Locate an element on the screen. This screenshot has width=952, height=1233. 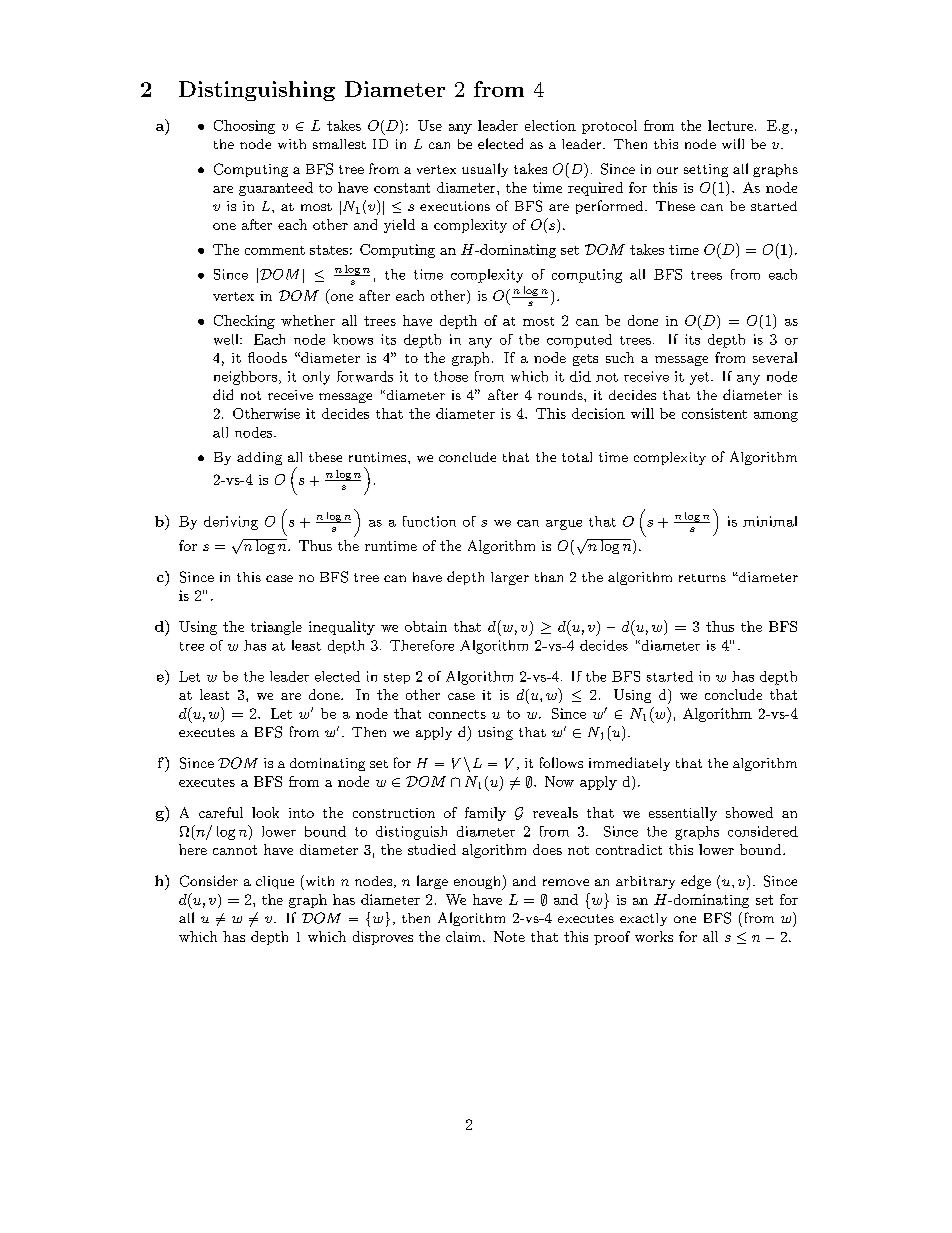
returns is located at coordinates (702, 578).
